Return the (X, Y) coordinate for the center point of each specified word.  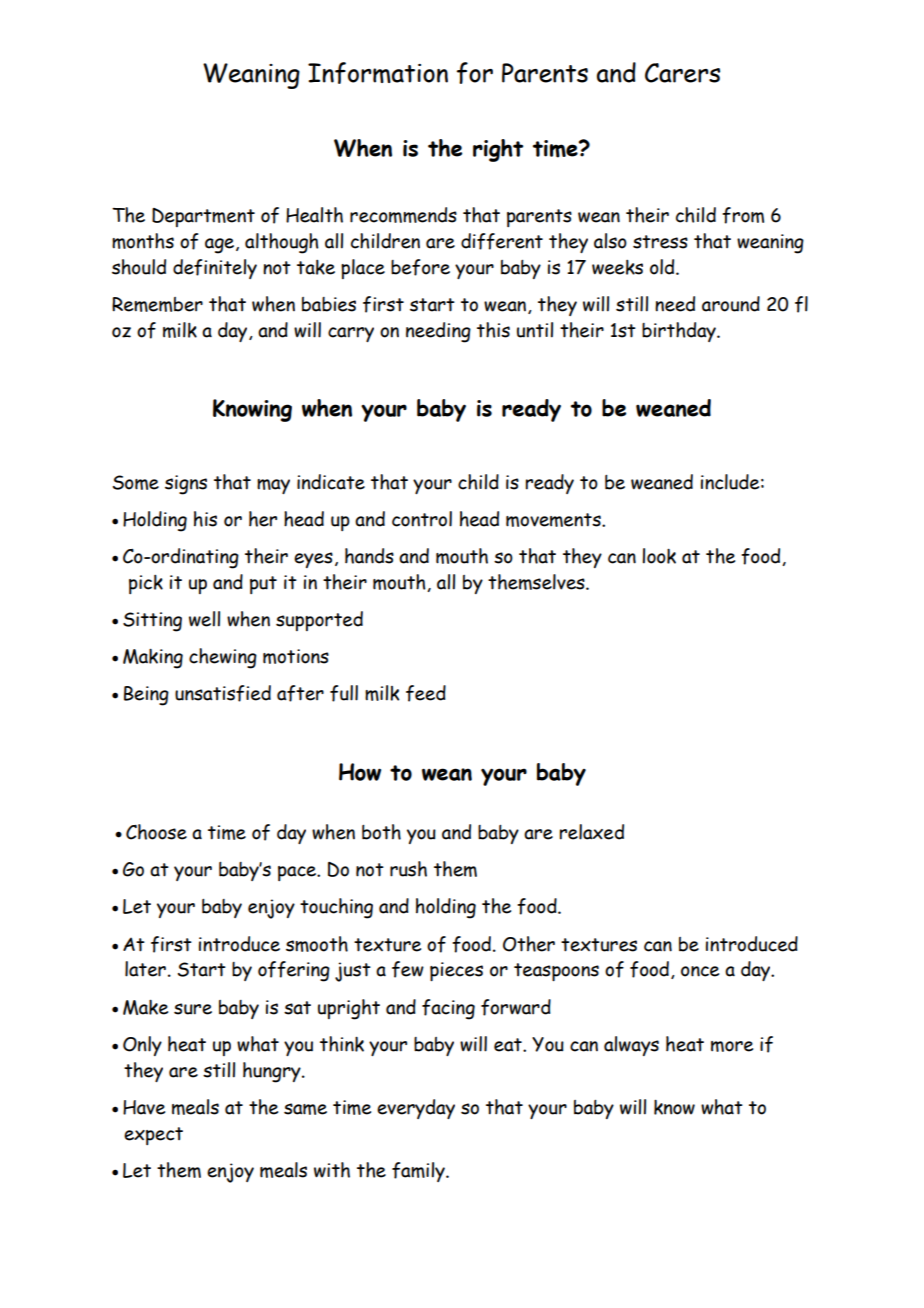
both (381, 832)
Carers (682, 73)
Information (378, 73)
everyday (416, 1109)
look (659, 556)
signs (186, 485)
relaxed (592, 832)
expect (153, 1136)
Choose (156, 832)
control (422, 519)
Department (203, 217)
